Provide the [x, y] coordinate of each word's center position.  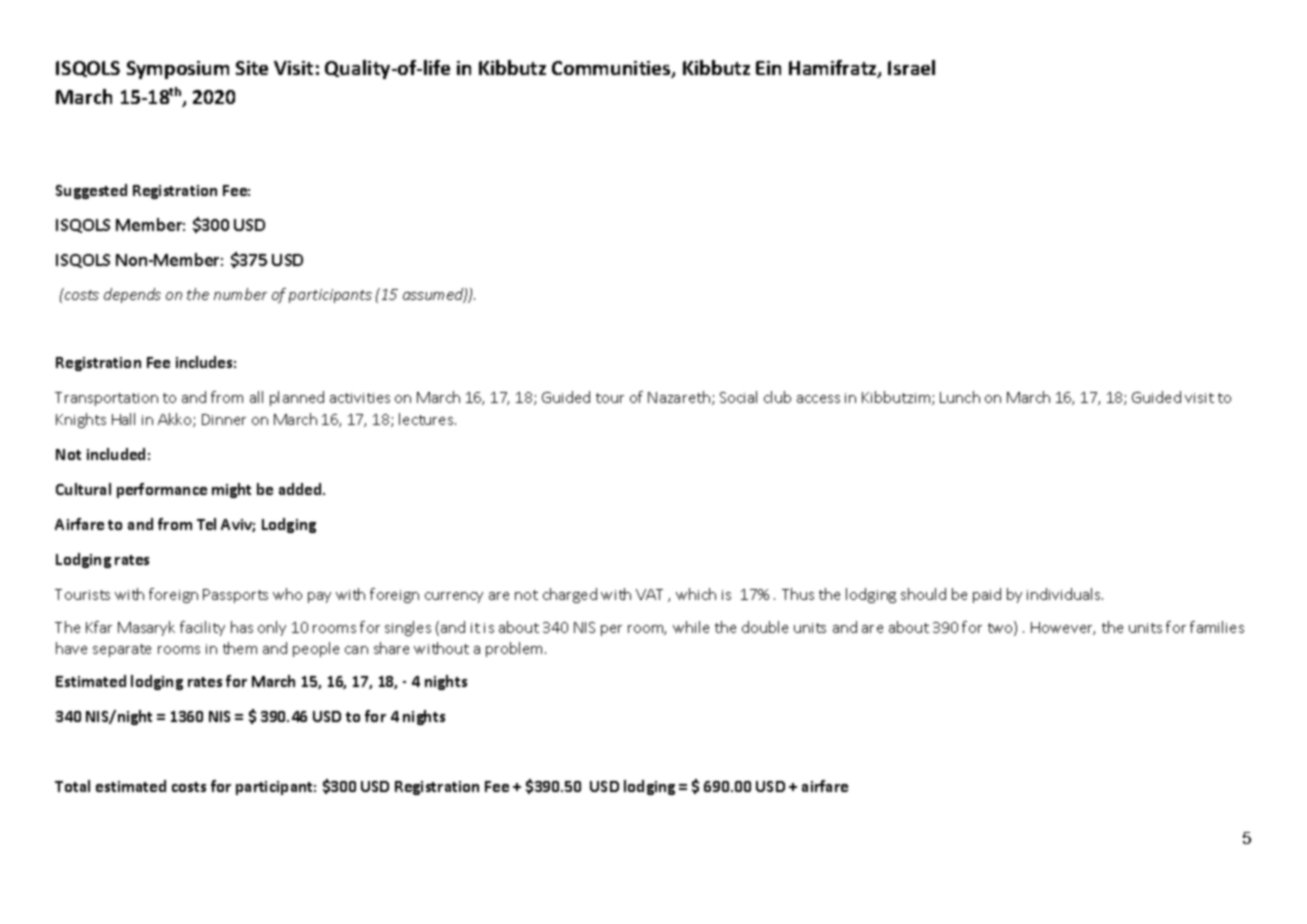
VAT [649, 594]
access [818, 399]
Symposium [178, 70]
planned [297, 398]
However [1063, 628]
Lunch [960, 397]
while [691, 627]
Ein [768, 68]
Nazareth [679, 397]
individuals [1065, 594]
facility [202, 628]
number [240, 294]
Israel [911, 67]
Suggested [91, 191]
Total [72, 786]
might [231, 490]
